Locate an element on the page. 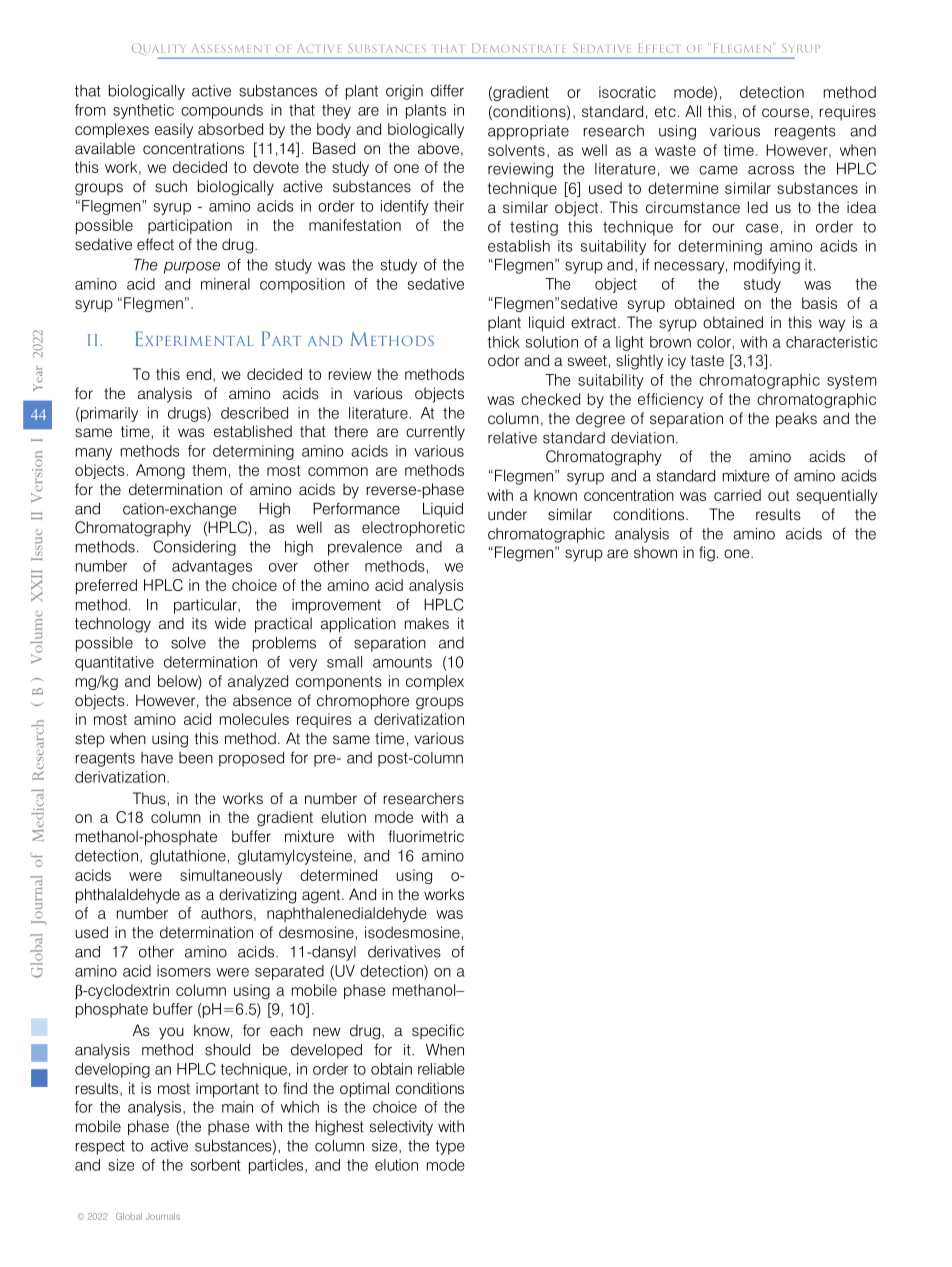 Image resolution: width=952 pixels, height=1267 pixels. course is located at coordinates (785, 112).
